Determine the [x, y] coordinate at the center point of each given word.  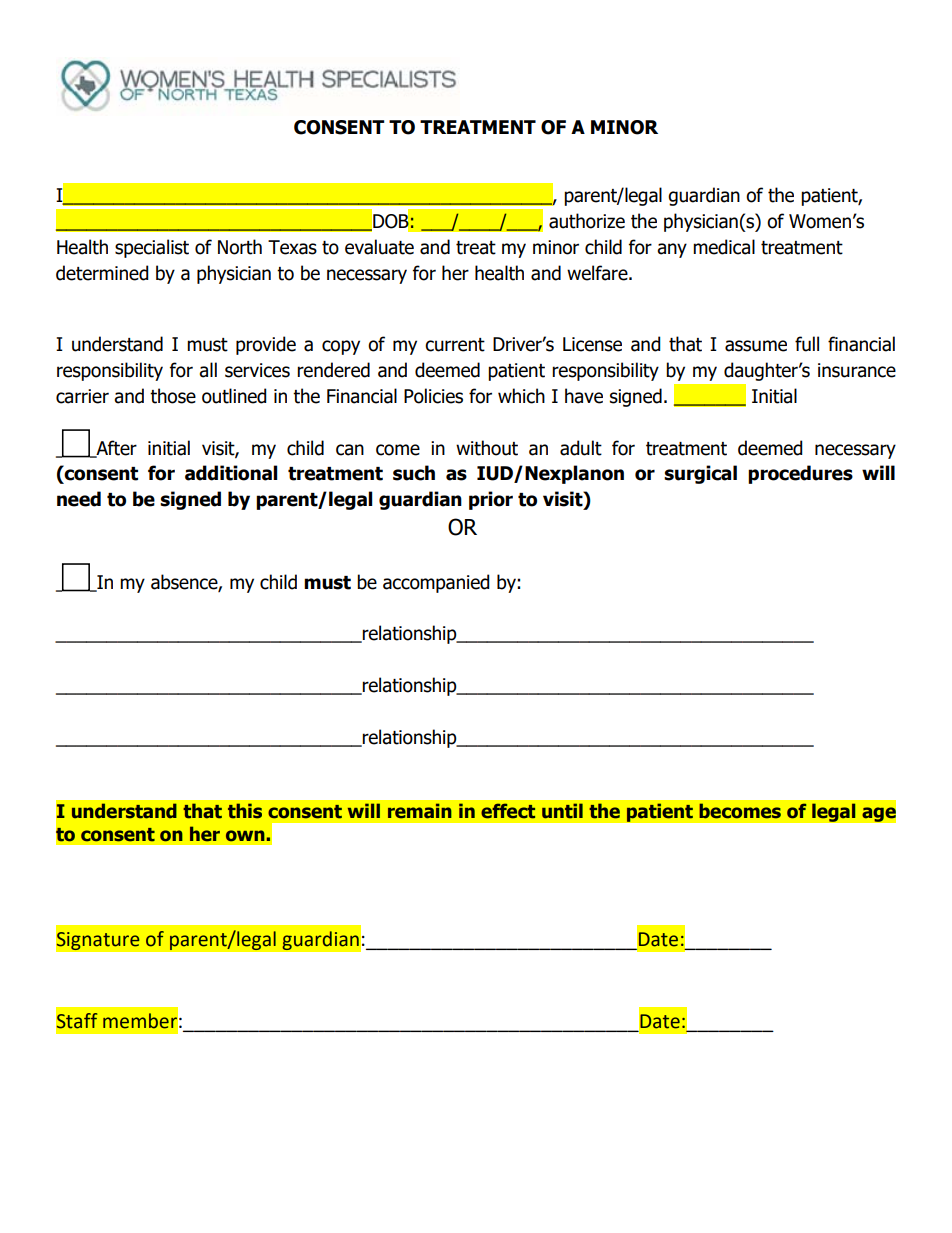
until [562, 811]
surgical [700, 474]
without [487, 448]
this [245, 811]
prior [491, 500]
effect [508, 811]
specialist [152, 248]
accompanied [436, 583]
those [173, 396]
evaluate [379, 247]
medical [724, 247]
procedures [800, 474]
